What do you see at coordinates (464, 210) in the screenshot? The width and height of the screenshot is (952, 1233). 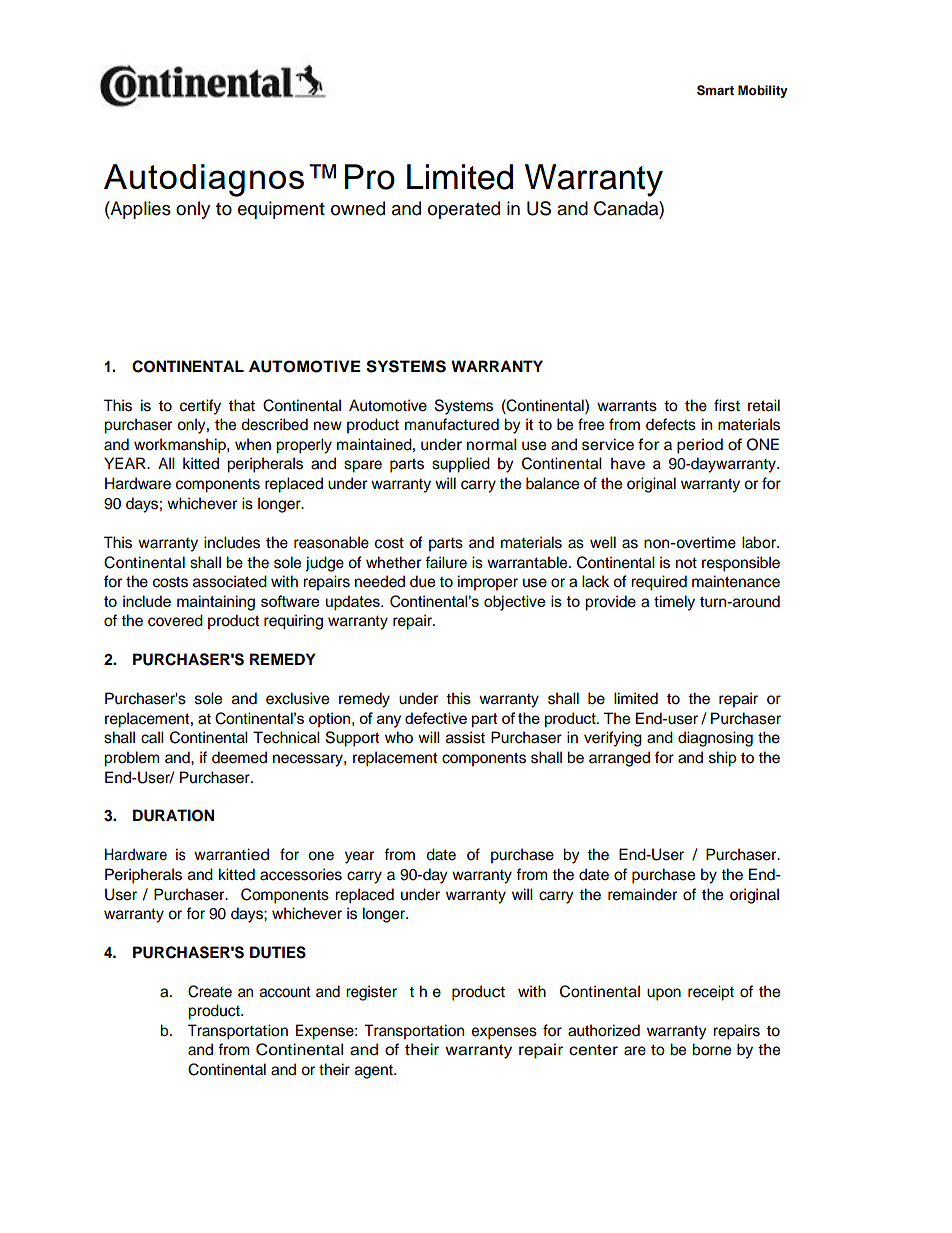 I see `operated` at bounding box center [464, 210].
